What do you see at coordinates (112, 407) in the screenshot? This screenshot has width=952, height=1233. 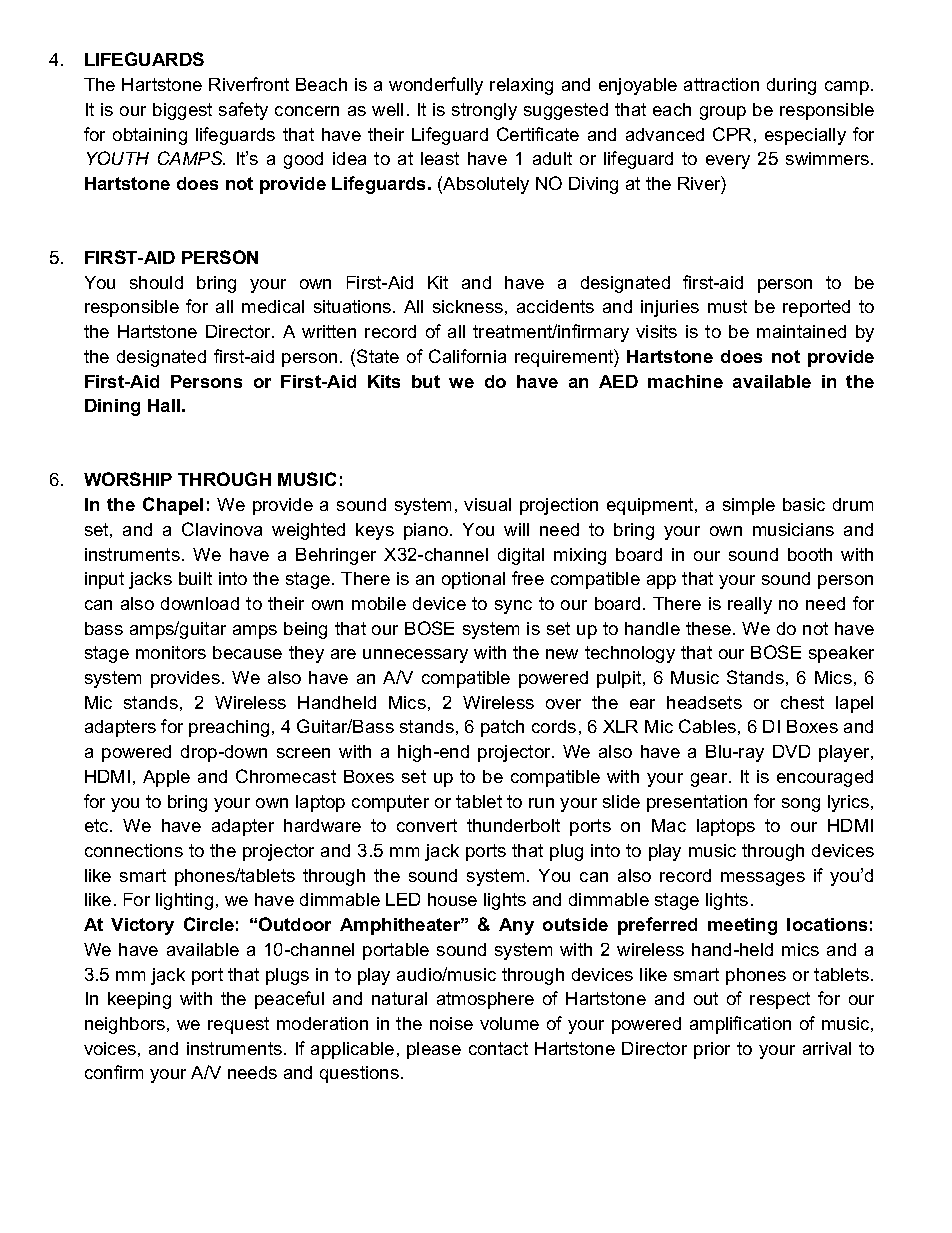 I see `Dining` at bounding box center [112, 407].
